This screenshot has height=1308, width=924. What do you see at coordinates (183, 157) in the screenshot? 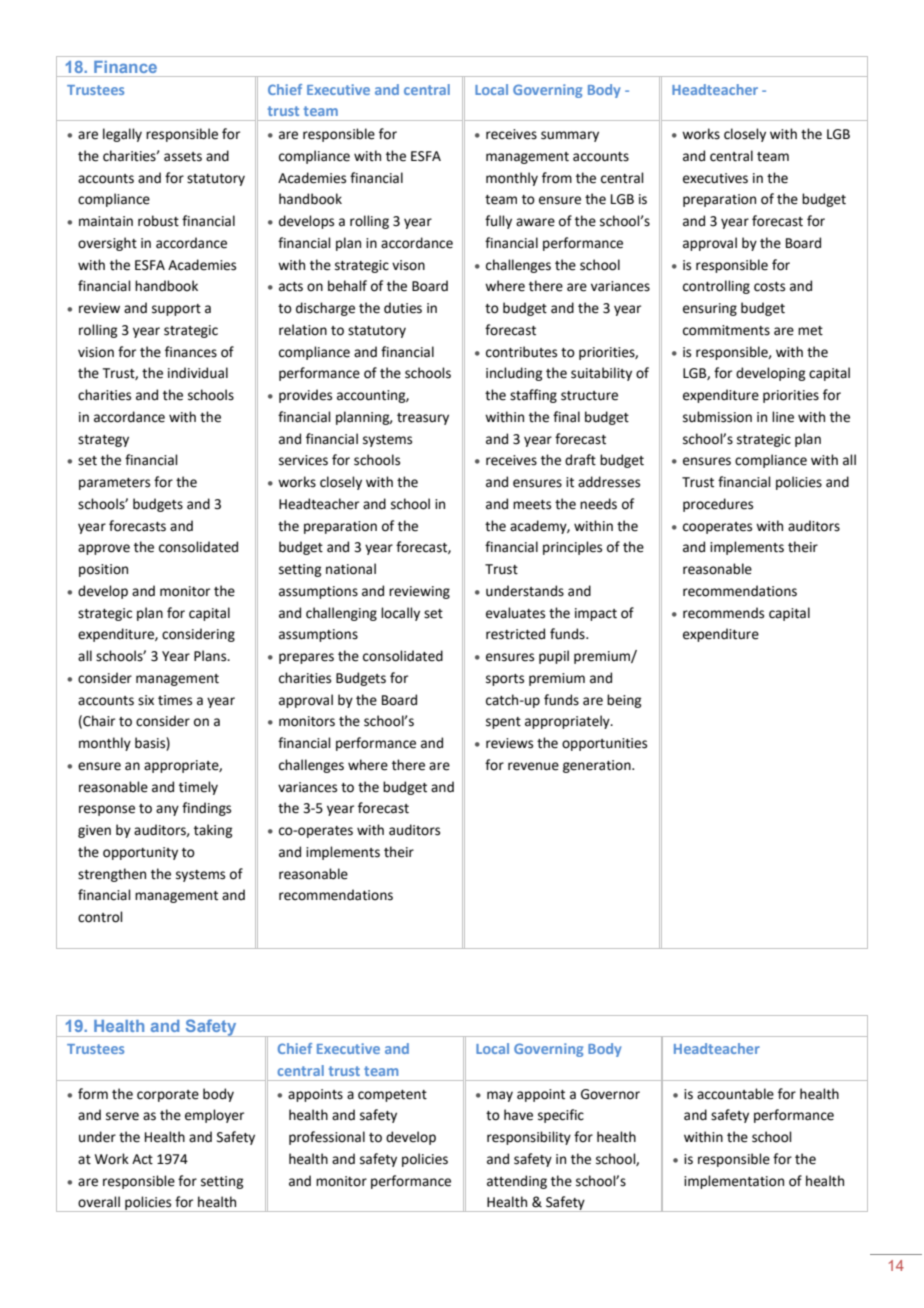
I see `assets` at bounding box center [183, 157].
